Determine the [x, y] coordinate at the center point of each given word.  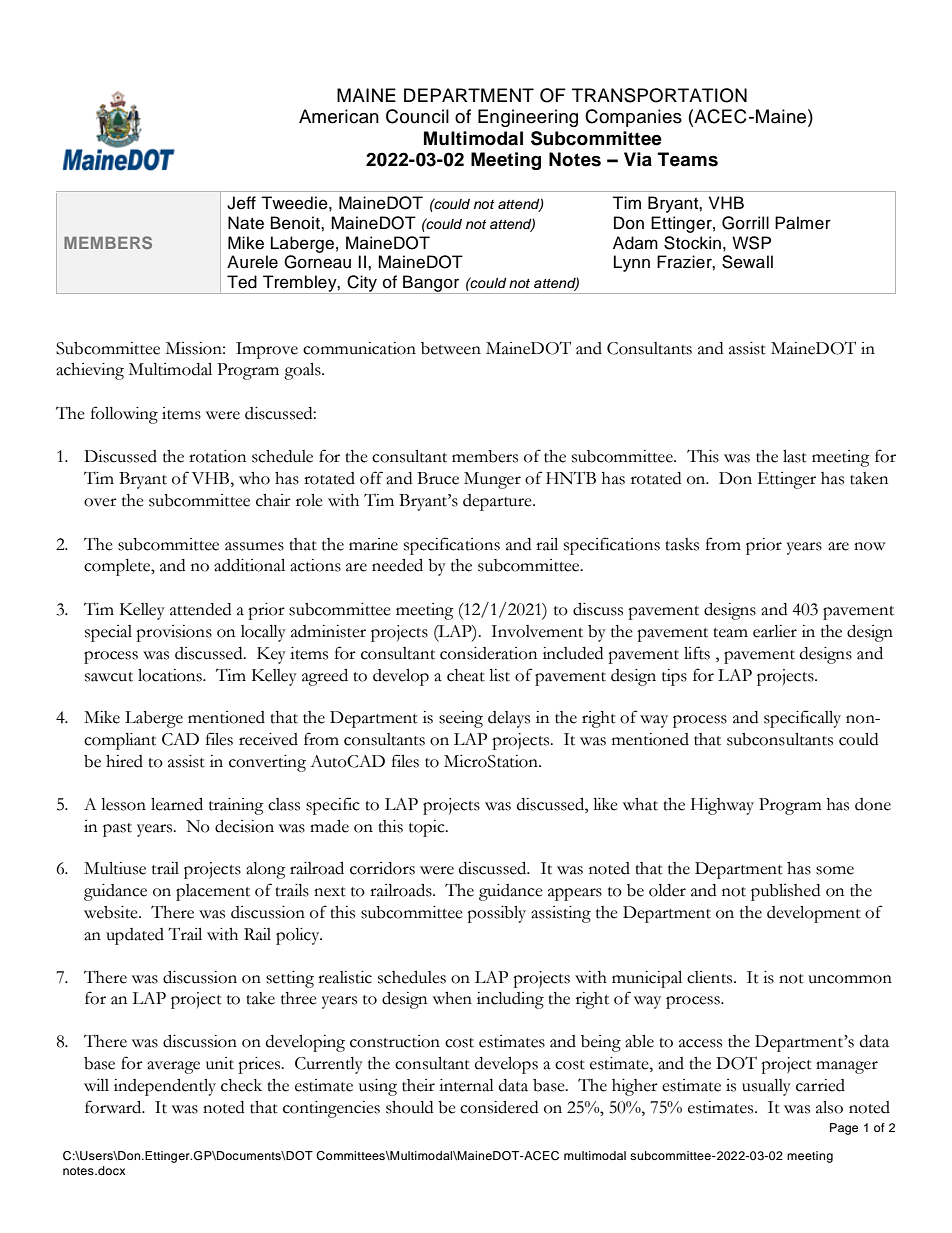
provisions [174, 633]
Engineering [528, 118]
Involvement [537, 631]
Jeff [241, 203]
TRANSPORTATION [659, 95]
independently [165, 1087]
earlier [775, 631]
